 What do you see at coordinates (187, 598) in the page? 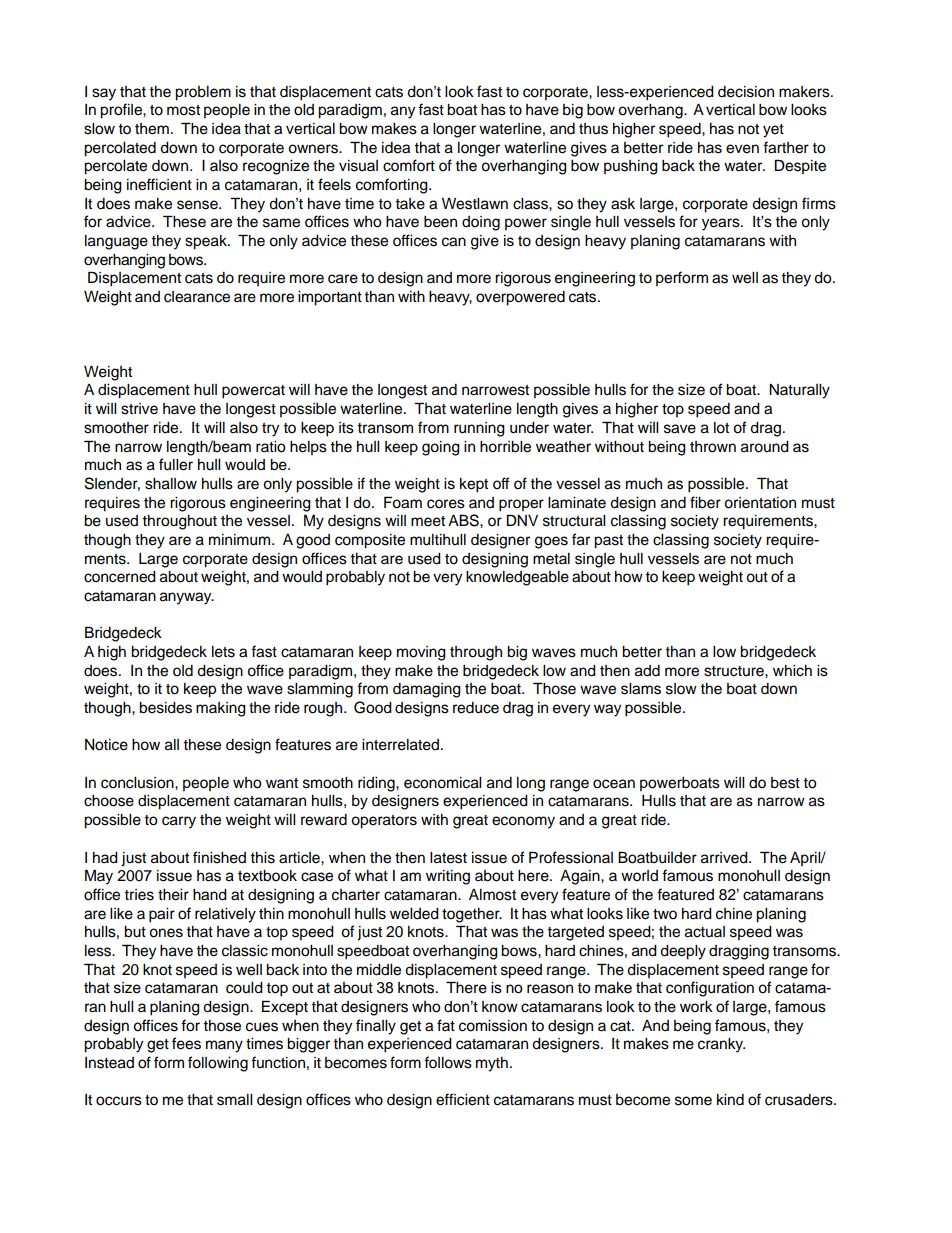
I see `anyway` at bounding box center [187, 598].
